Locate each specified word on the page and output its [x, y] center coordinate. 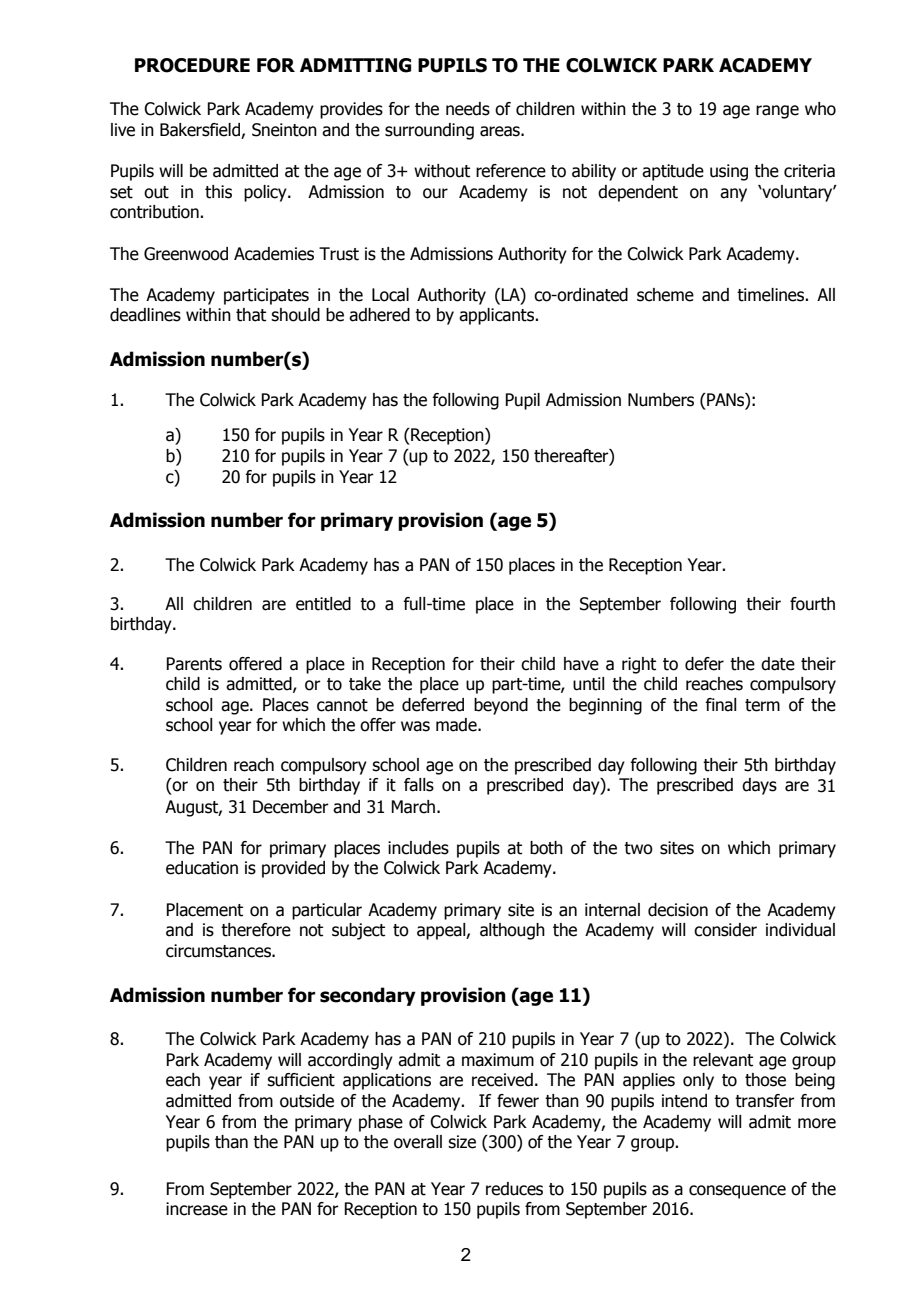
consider [725, 930]
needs [468, 109]
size [462, 1142]
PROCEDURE [192, 65]
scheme [665, 295]
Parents [194, 664]
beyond [501, 706]
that [251, 315]
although [512, 931]
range [777, 112]
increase [197, 1209]
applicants [497, 316]
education [202, 868]
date [778, 664]
